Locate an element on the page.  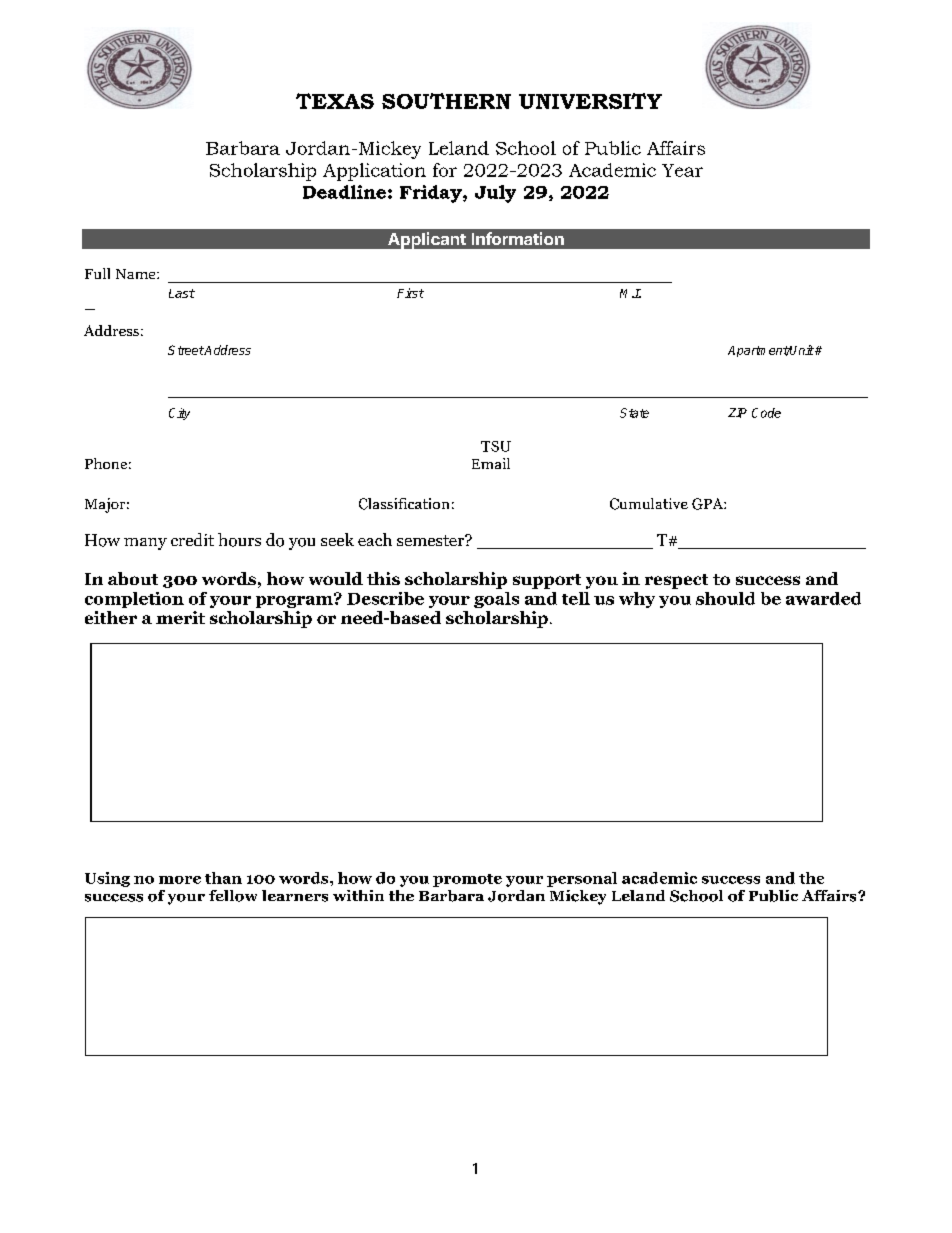
SOUTHERN is located at coordinates (446, 101).
